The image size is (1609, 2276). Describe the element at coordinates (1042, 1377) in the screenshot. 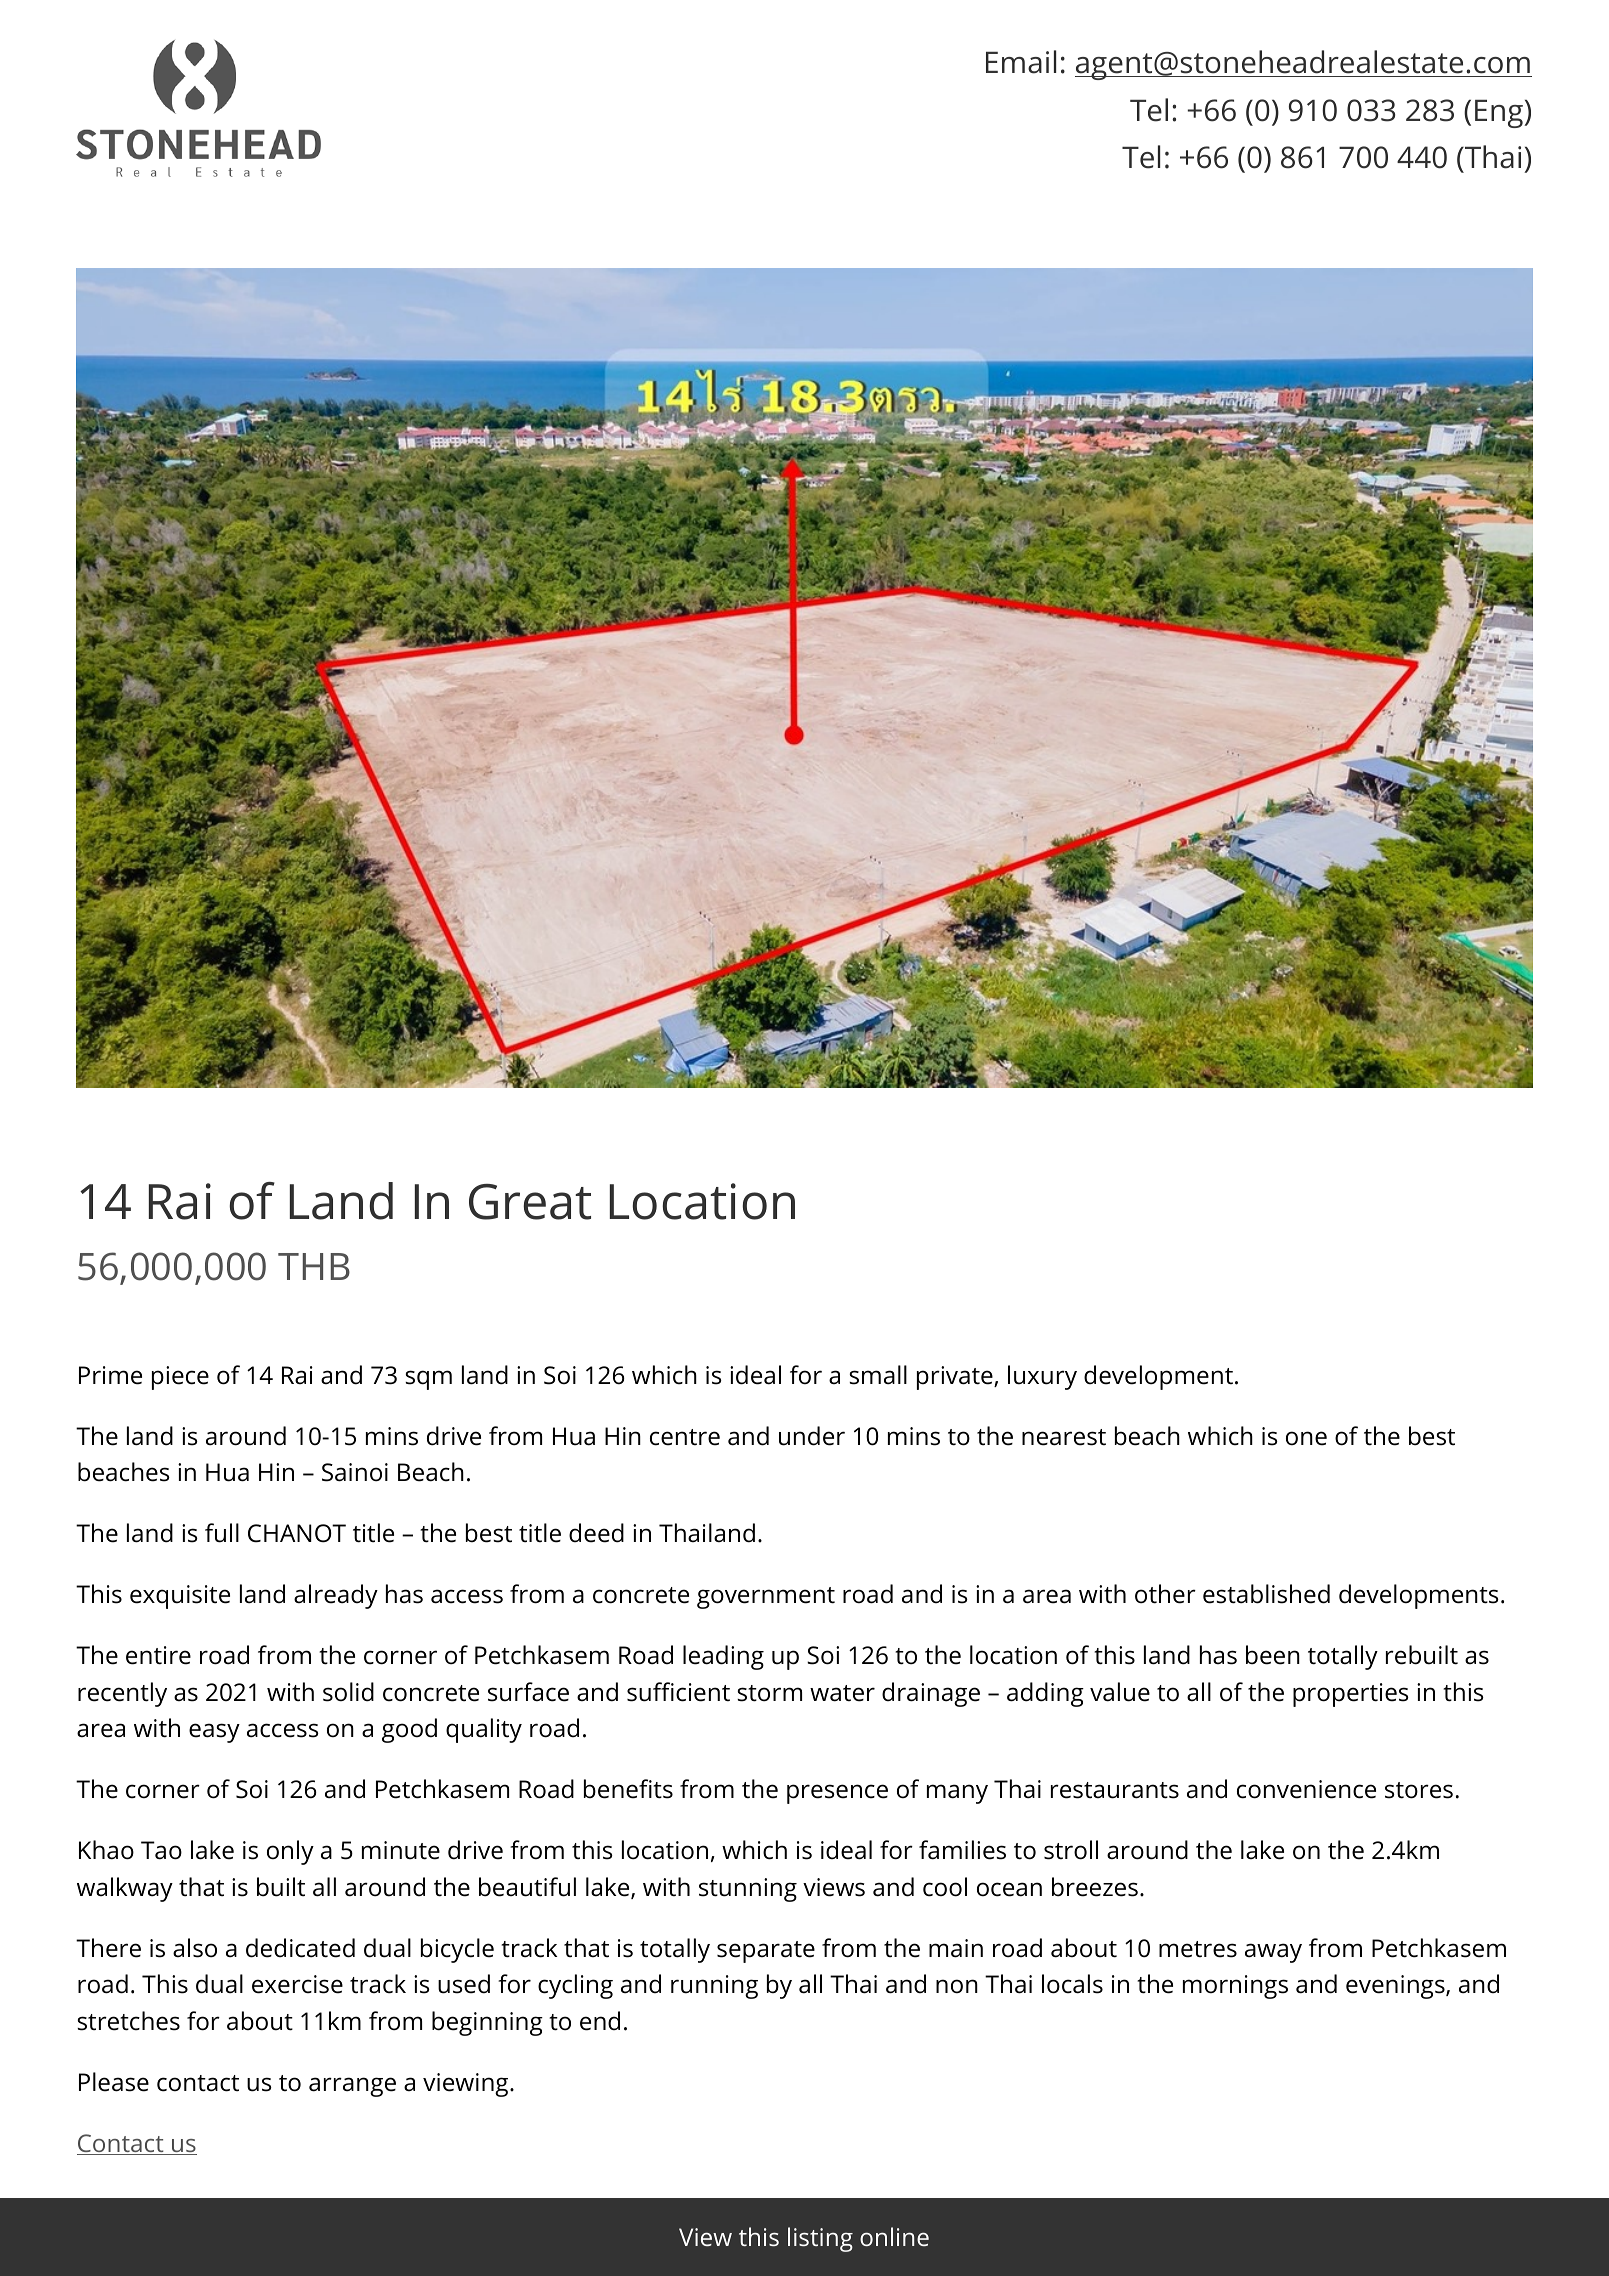

I see `luxury` at that location.
